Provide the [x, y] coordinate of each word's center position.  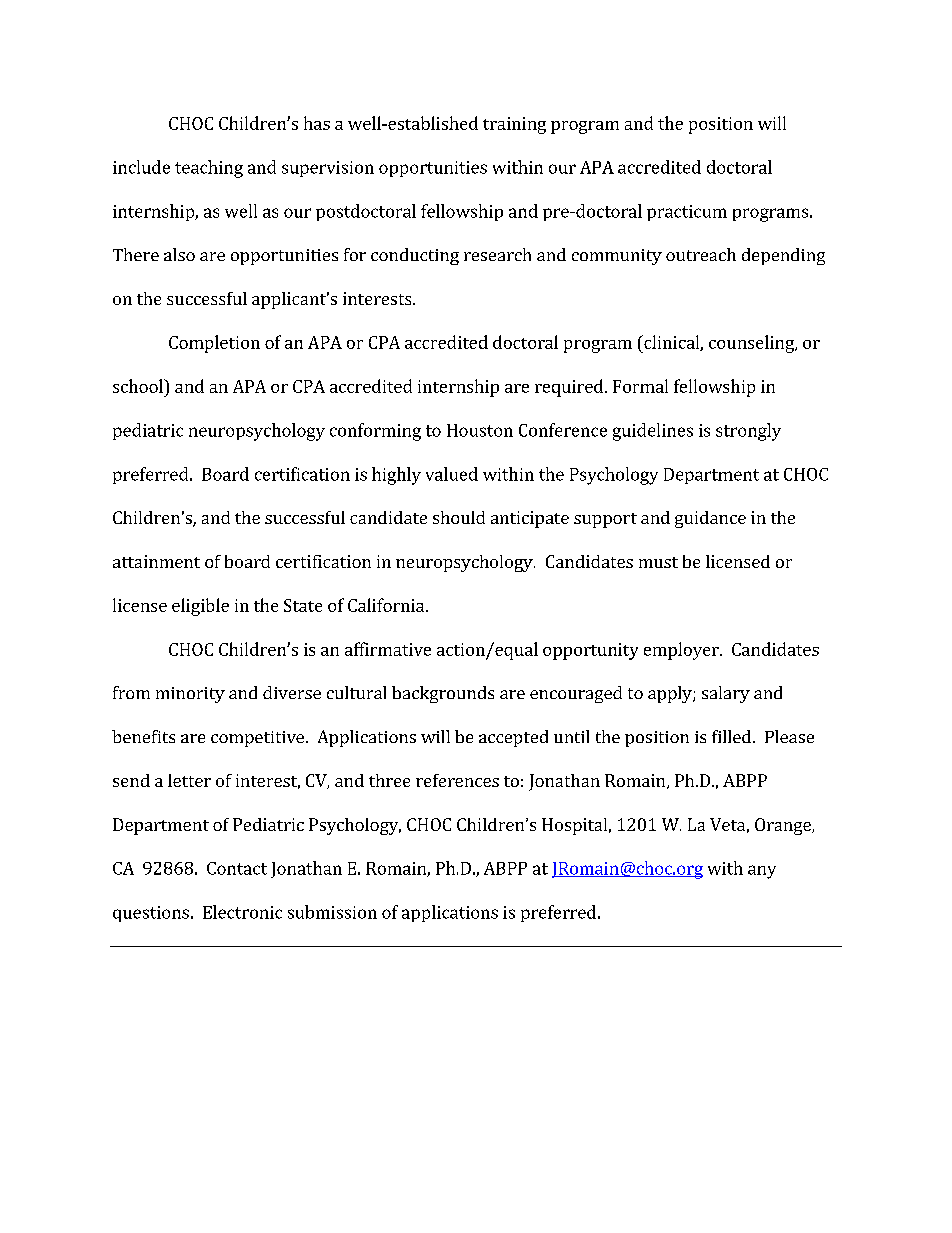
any [762, 872]
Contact [237, 868]
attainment [156, 561]
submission [332, 912]
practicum [687, 213]
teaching [209, 169]
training [514, 125]
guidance [710, 519]
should [459, 517]
